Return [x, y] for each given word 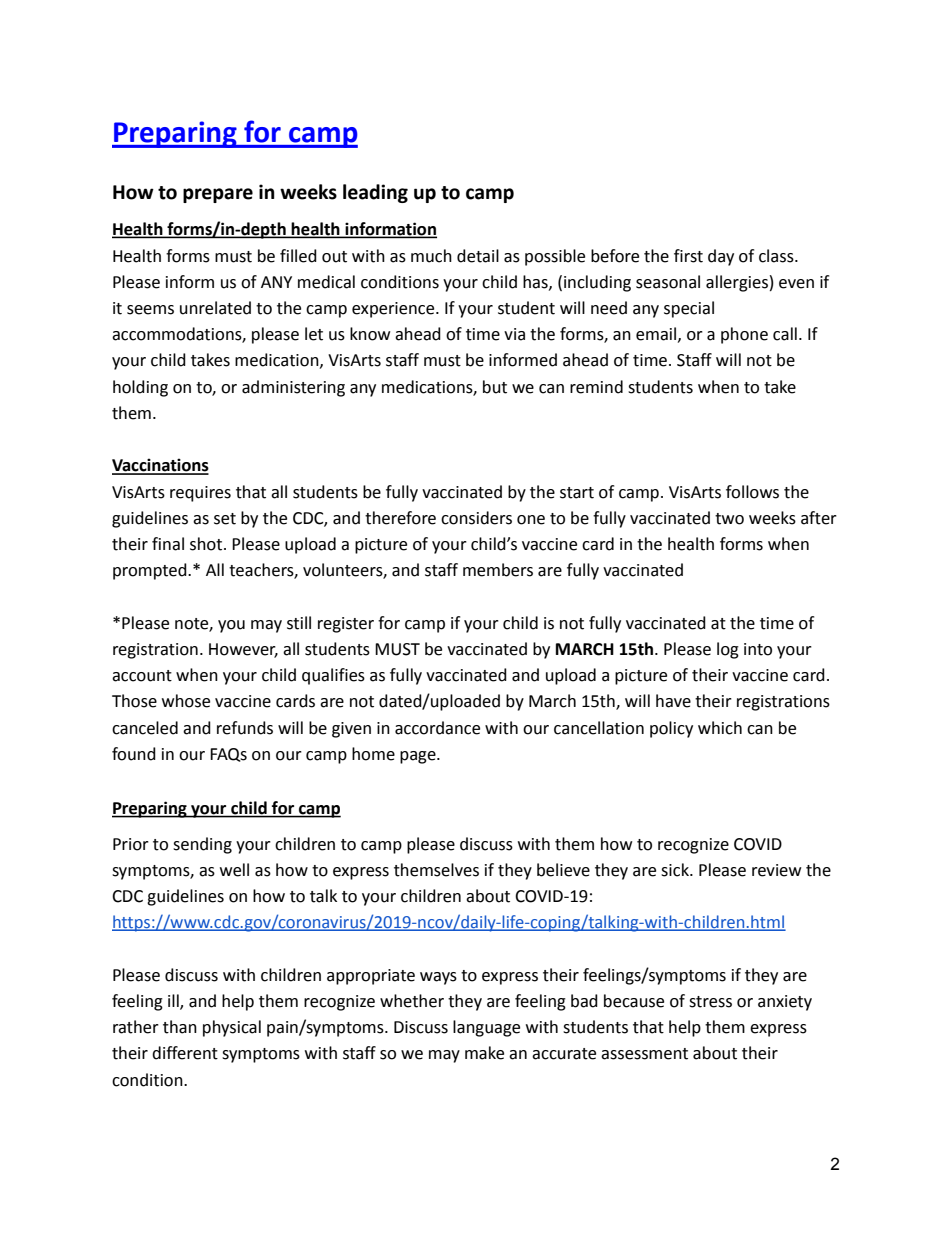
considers [476, 518]
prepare [218, 195]
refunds [245, 728]
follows [752, 492]
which [720, 728]
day [721, 257]
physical [232, 1028]
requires [200, 494]
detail [478, 256]
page [419, 757]
